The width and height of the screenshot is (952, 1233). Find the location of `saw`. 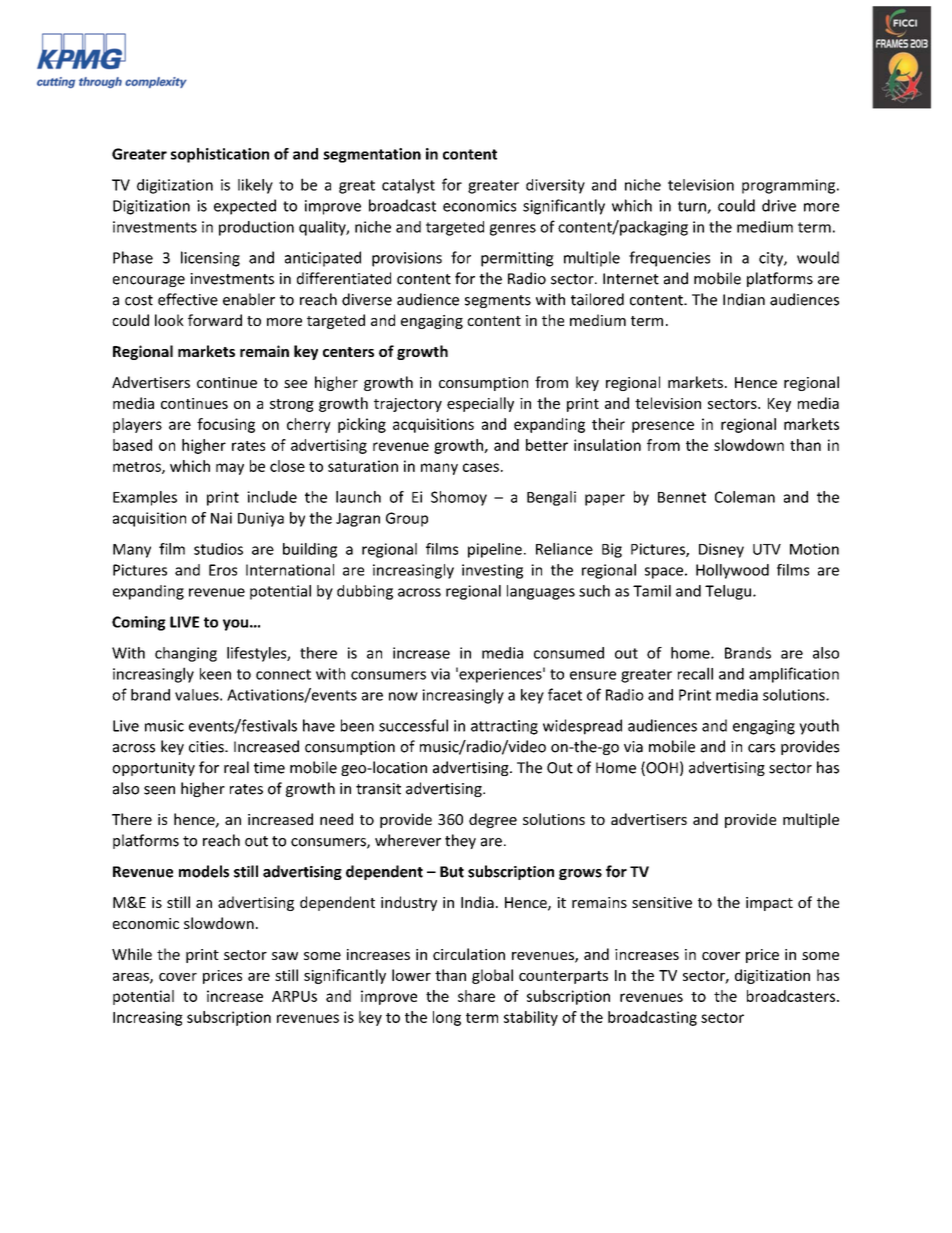

saw is located at coordinates (285, 956).
